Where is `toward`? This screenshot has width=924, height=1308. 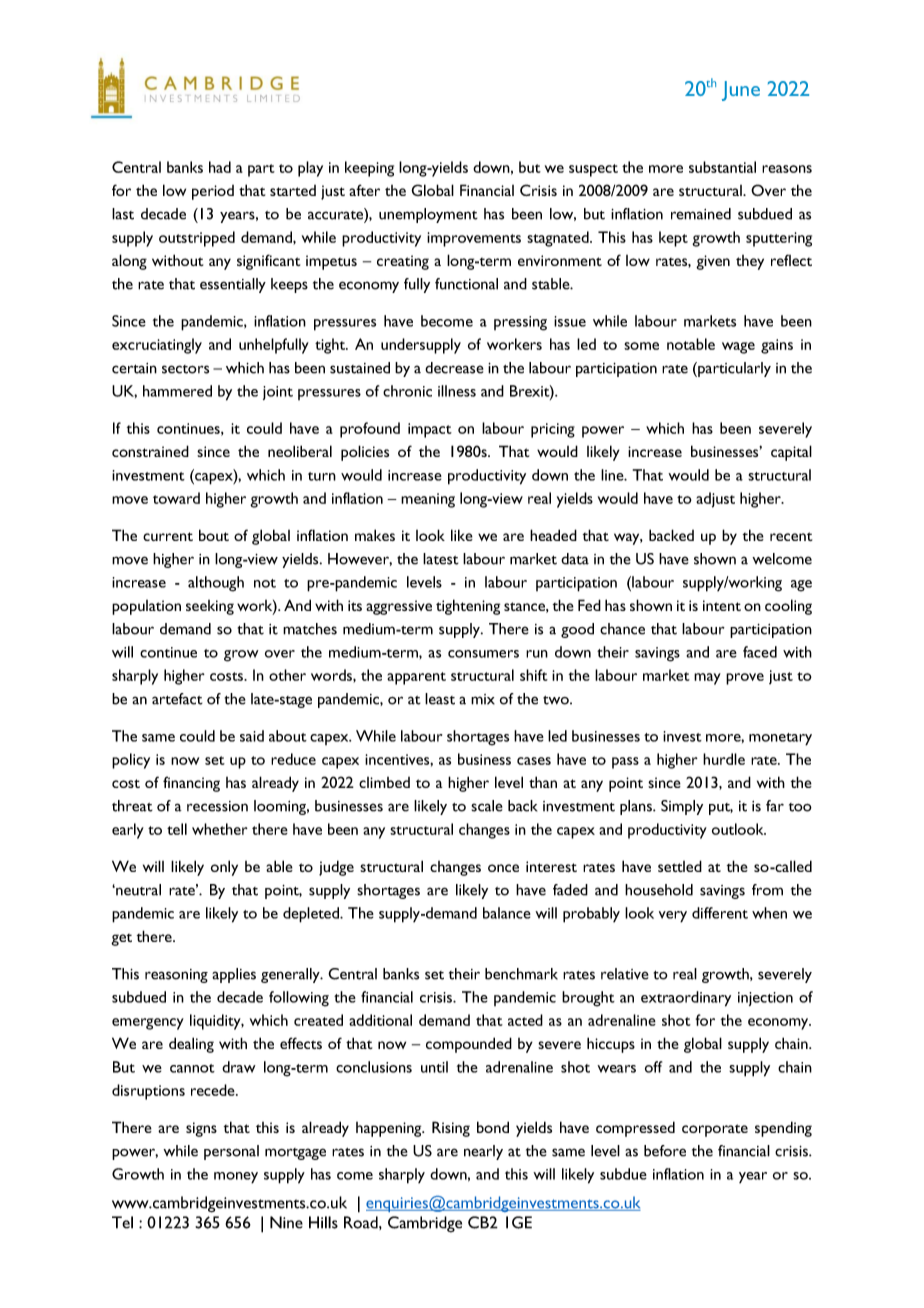
toward is located at coordinates (176, 498).
